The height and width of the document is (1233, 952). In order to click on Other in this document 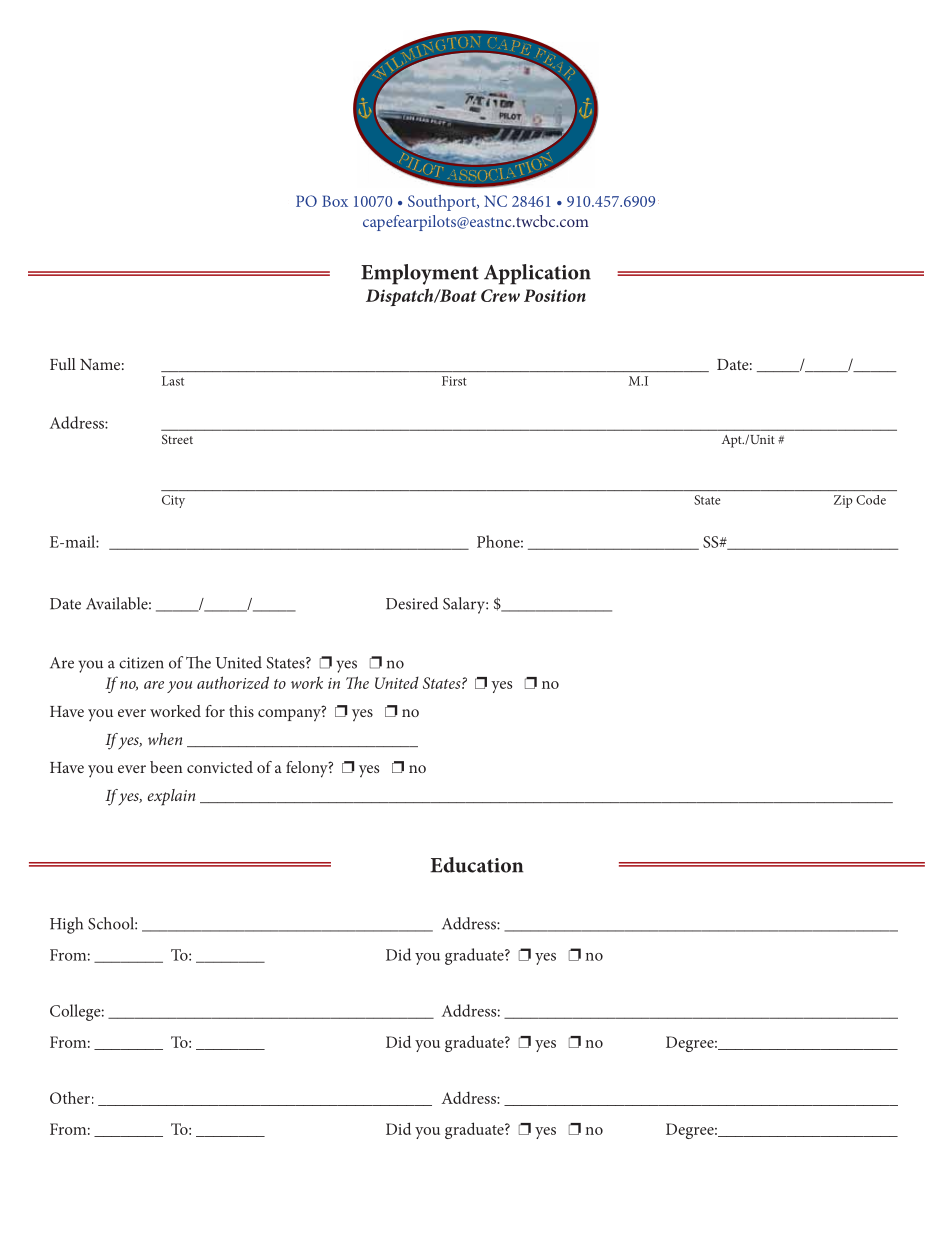, I will do `click(70, 1097)`.
